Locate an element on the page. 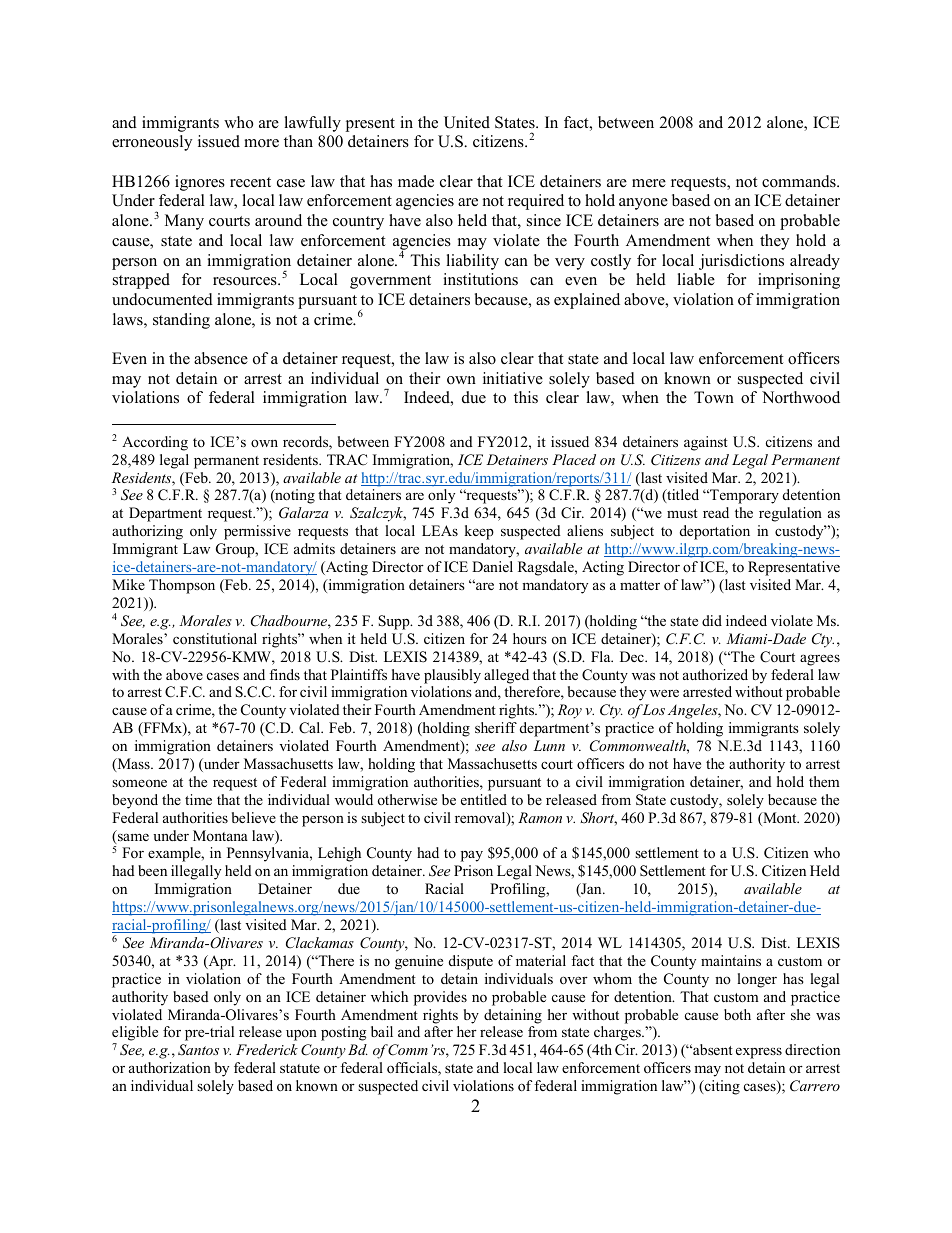 The image size is (952, 1233). provides is located at coordinates (440, 998).
